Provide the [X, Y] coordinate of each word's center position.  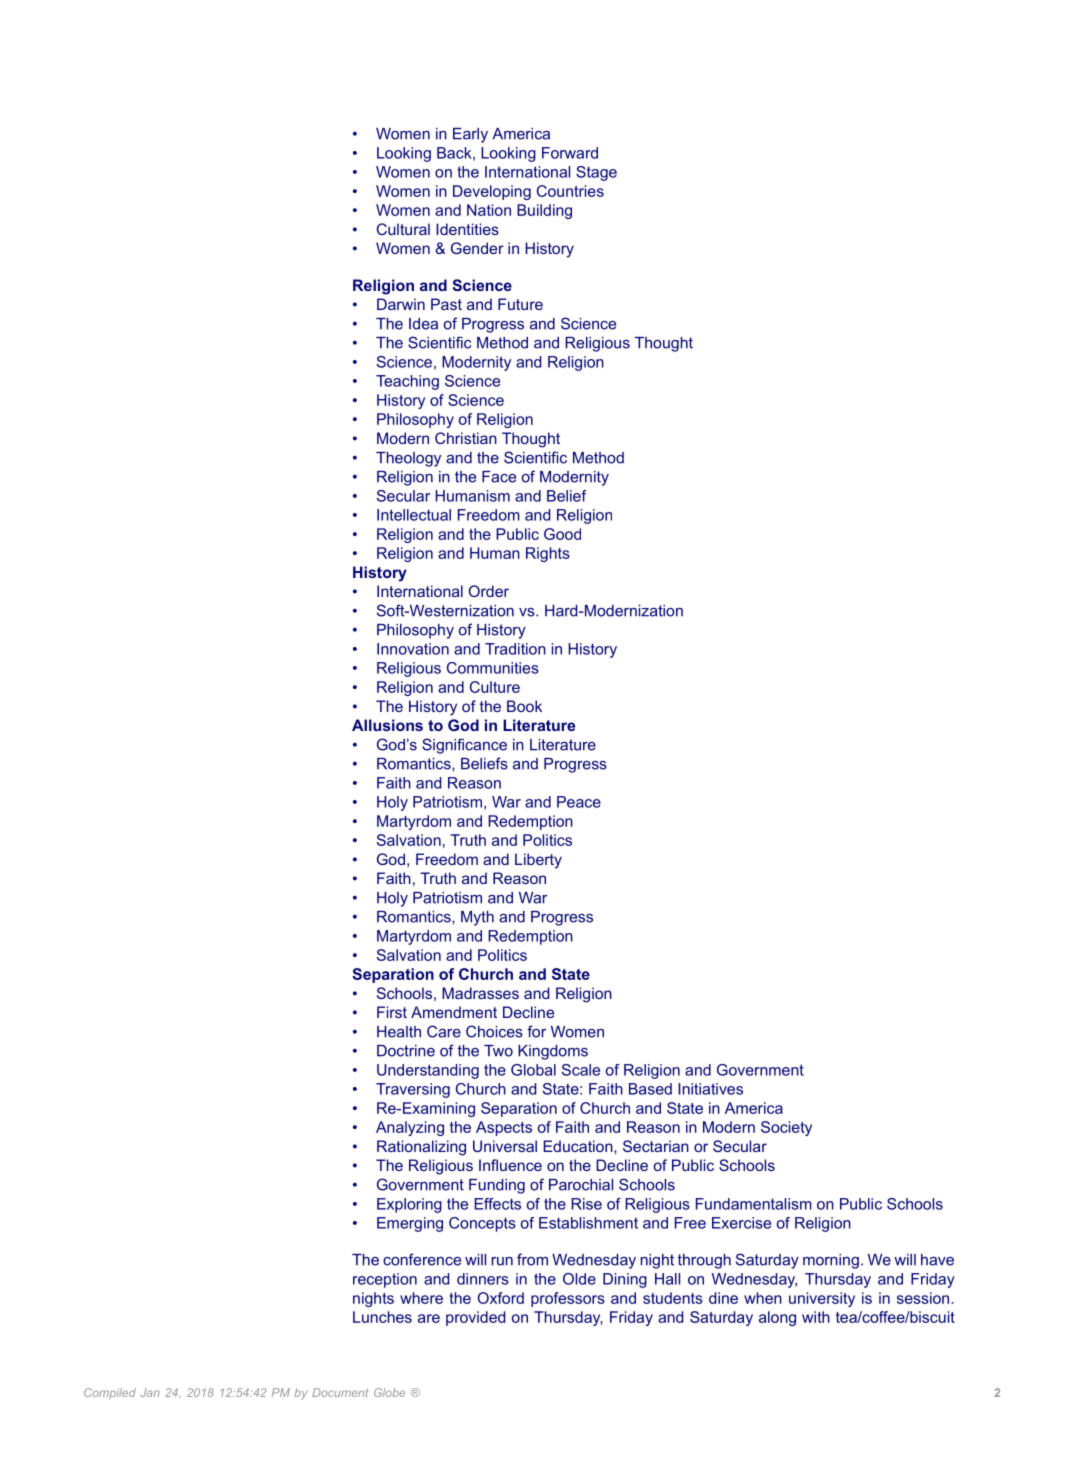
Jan [150, 1392]
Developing [492, 192]
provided [475, 1318]
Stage [596, 173]
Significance [464, 746]
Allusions [387, 725]
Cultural [403, 229]
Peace [579, 802]
